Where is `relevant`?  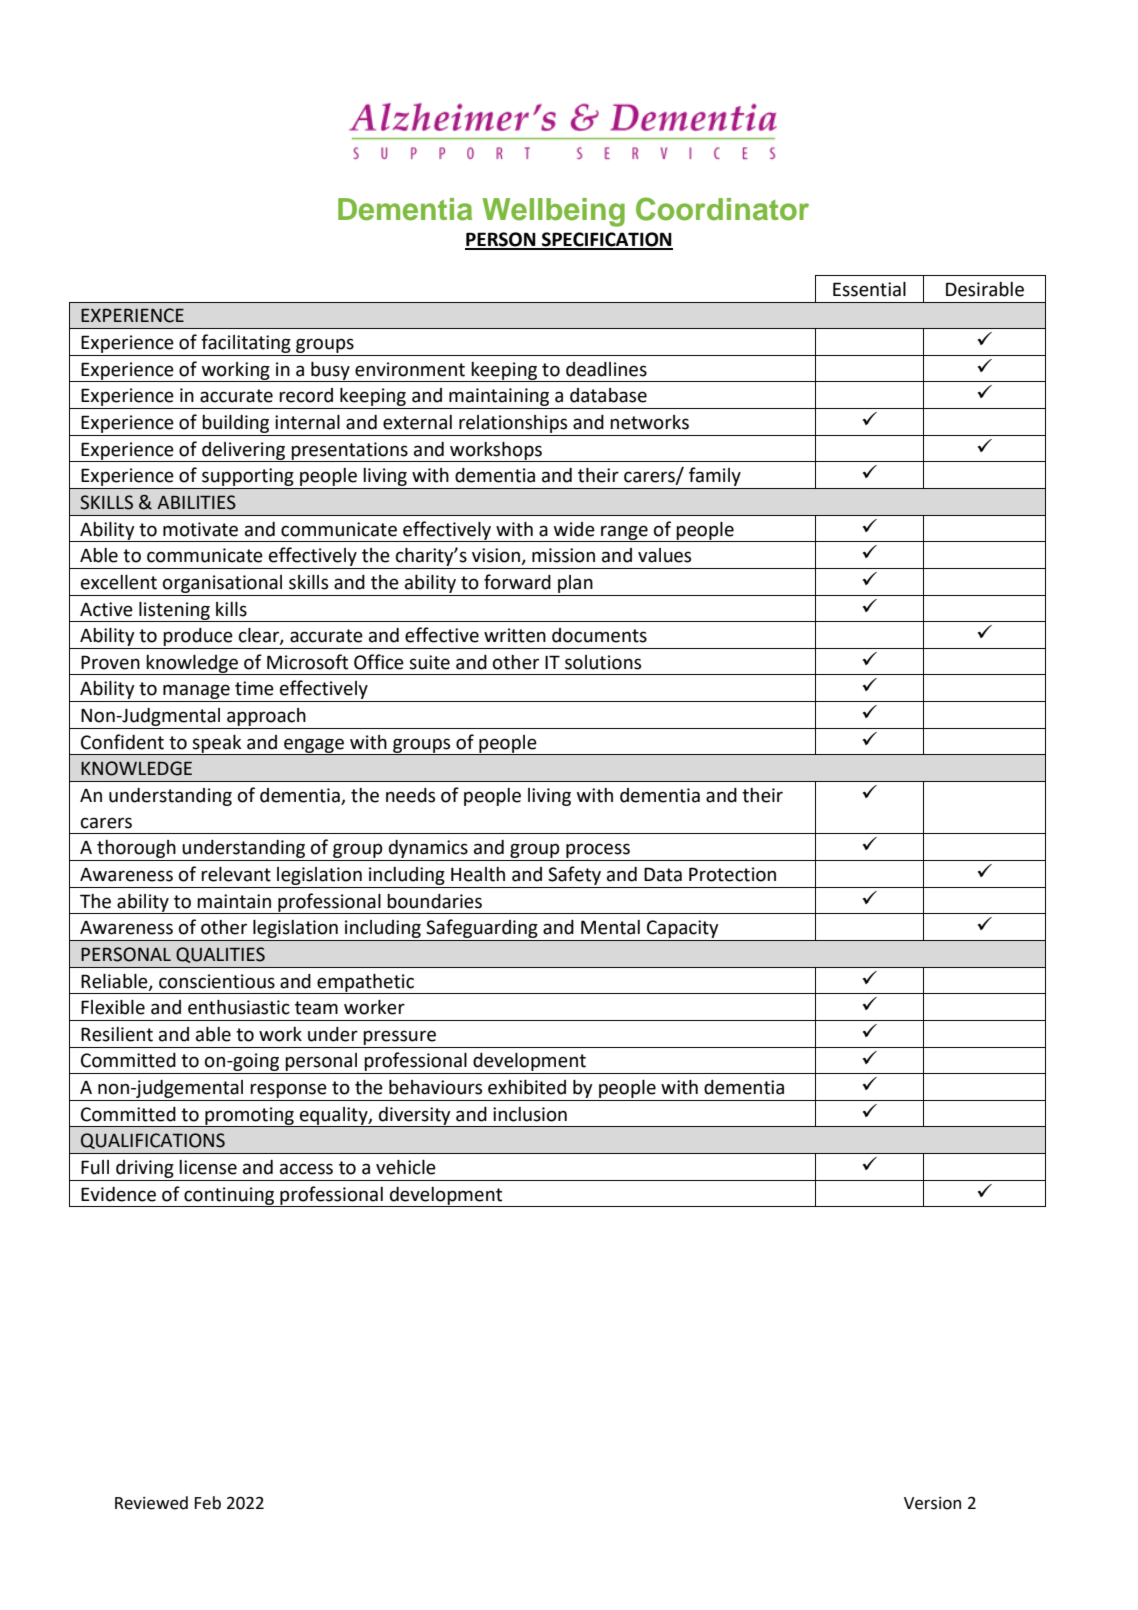
relevant is located at coordinates (236, 874).
